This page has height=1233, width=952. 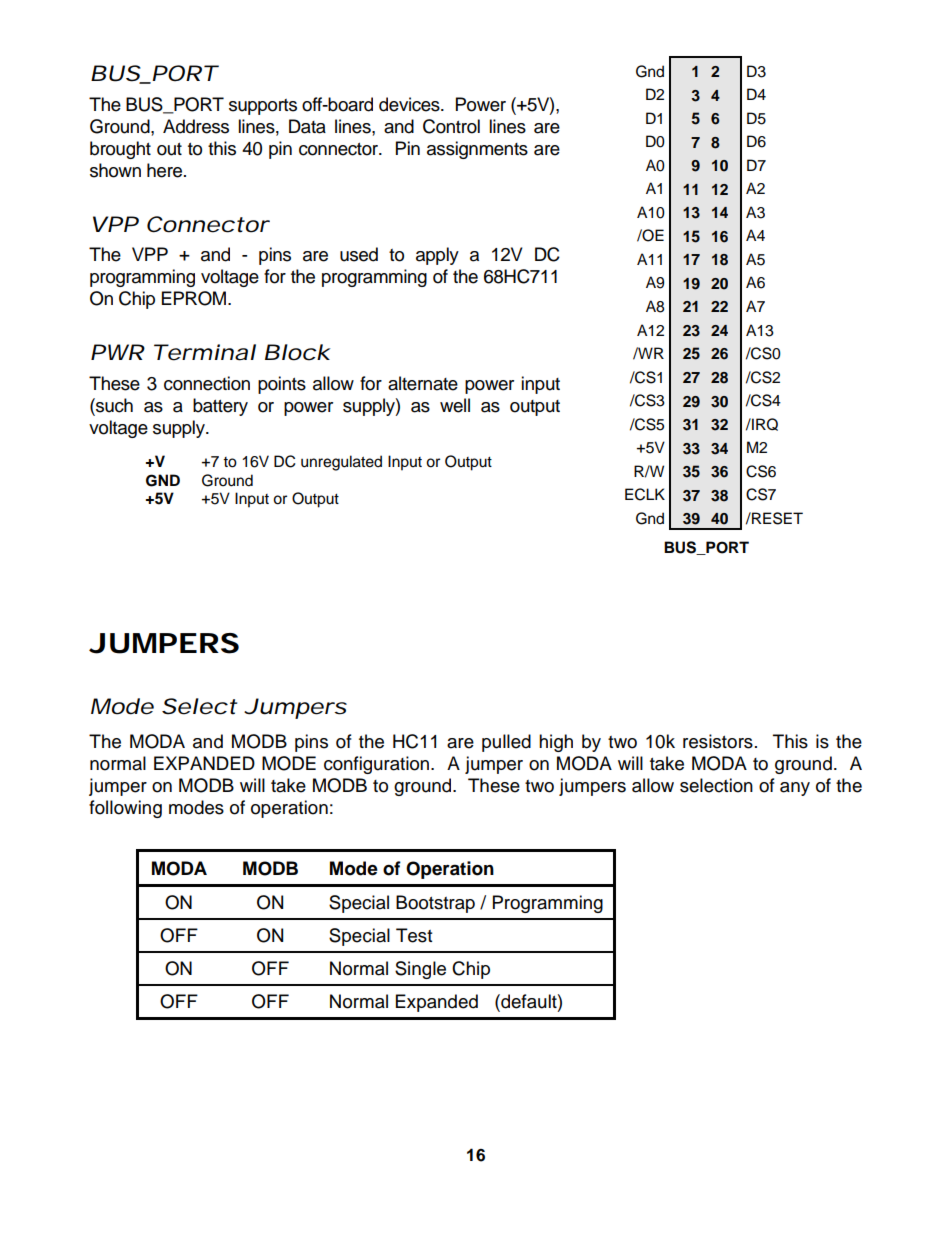 What do you see at coordinates (477, 150) in the page?
I see `assignments` at bounding box center [477, 150].
